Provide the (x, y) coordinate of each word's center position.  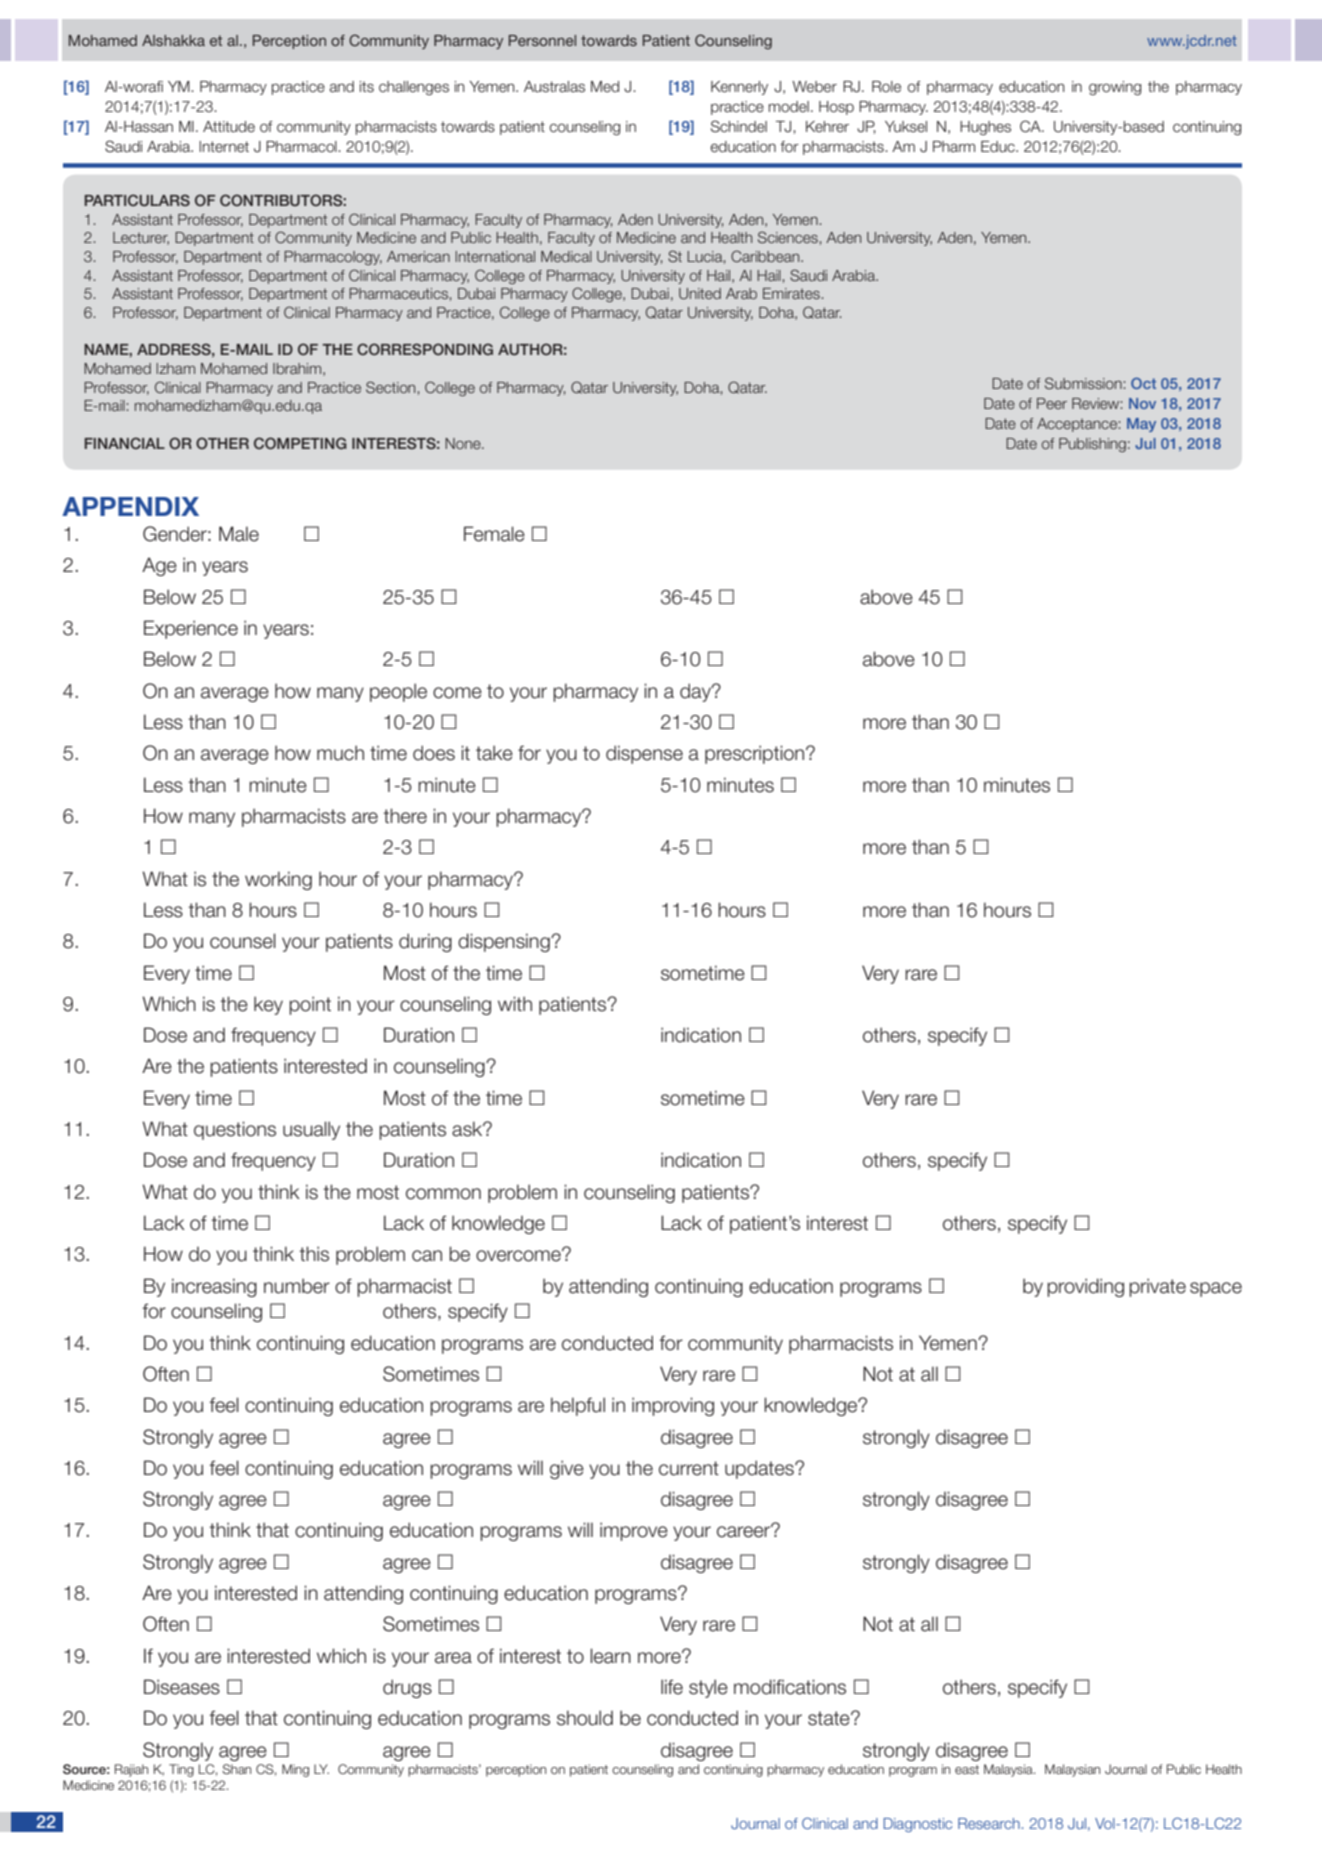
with (515, 1003)
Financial (125, 443)
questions (235, 1130)
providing (1085, 1287)
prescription (756, 754)
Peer (1052, 403)
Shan (236, 1769)
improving (673, 1406)
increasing (214, 1287)
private (1157, 1287)
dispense (644, 754)
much (340, 753)
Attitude (229, 127)
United (700, 293)
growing (1115, 88)
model (789, 107)
